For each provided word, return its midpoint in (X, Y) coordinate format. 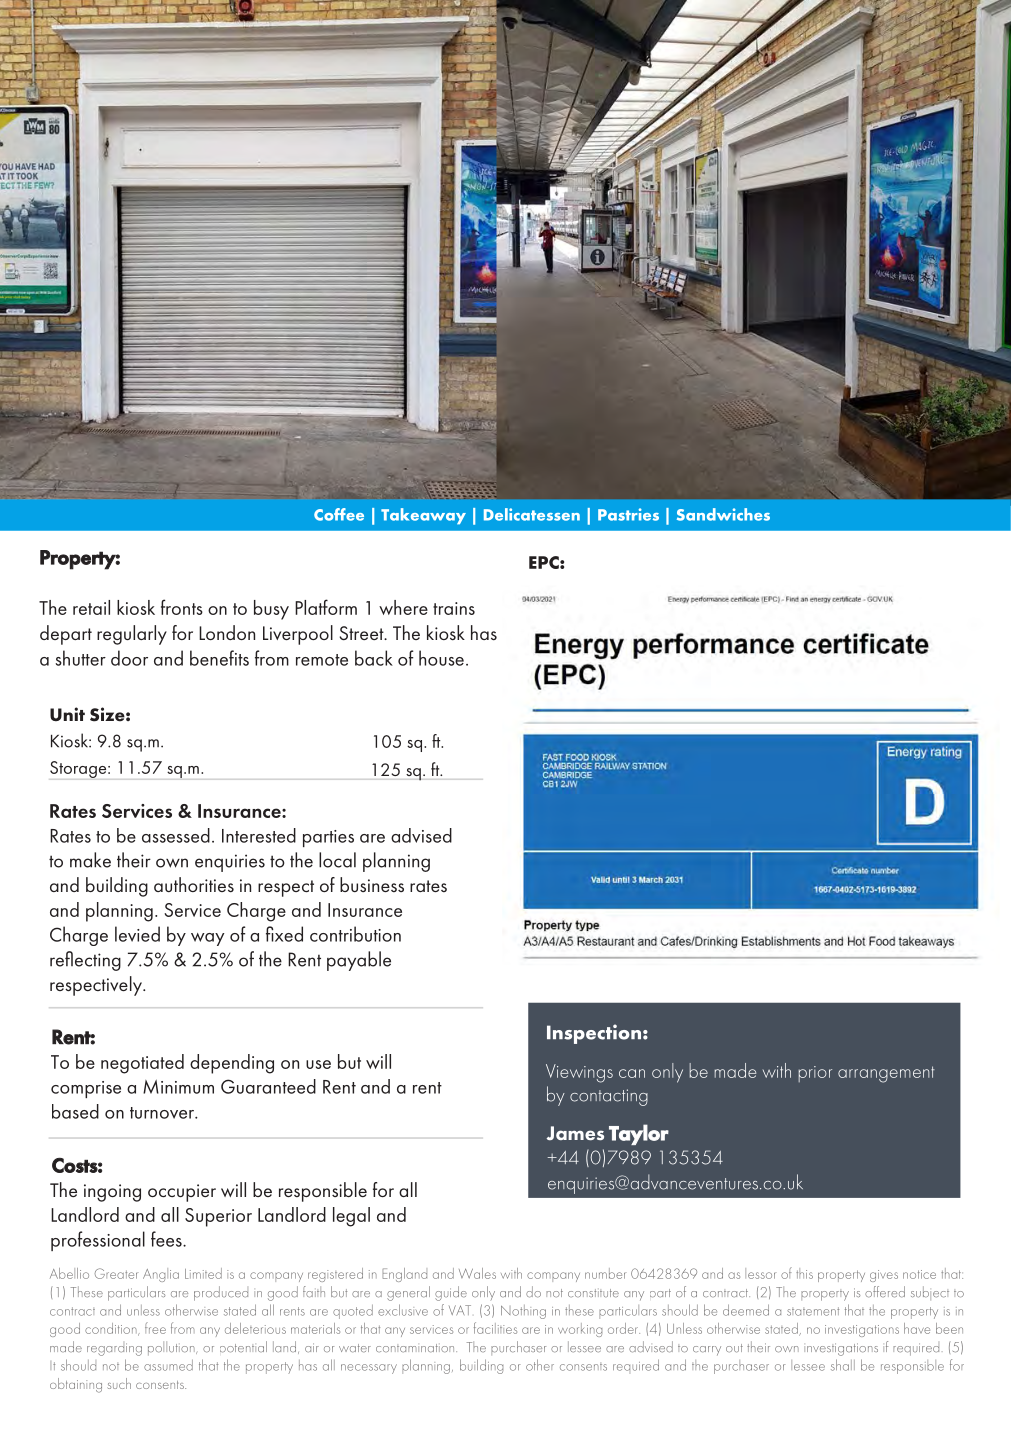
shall (843, 1365)
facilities (495, 1328)
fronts (182, 607)
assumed (168, 1365)
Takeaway (423, 516)
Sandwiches (723, 514)
